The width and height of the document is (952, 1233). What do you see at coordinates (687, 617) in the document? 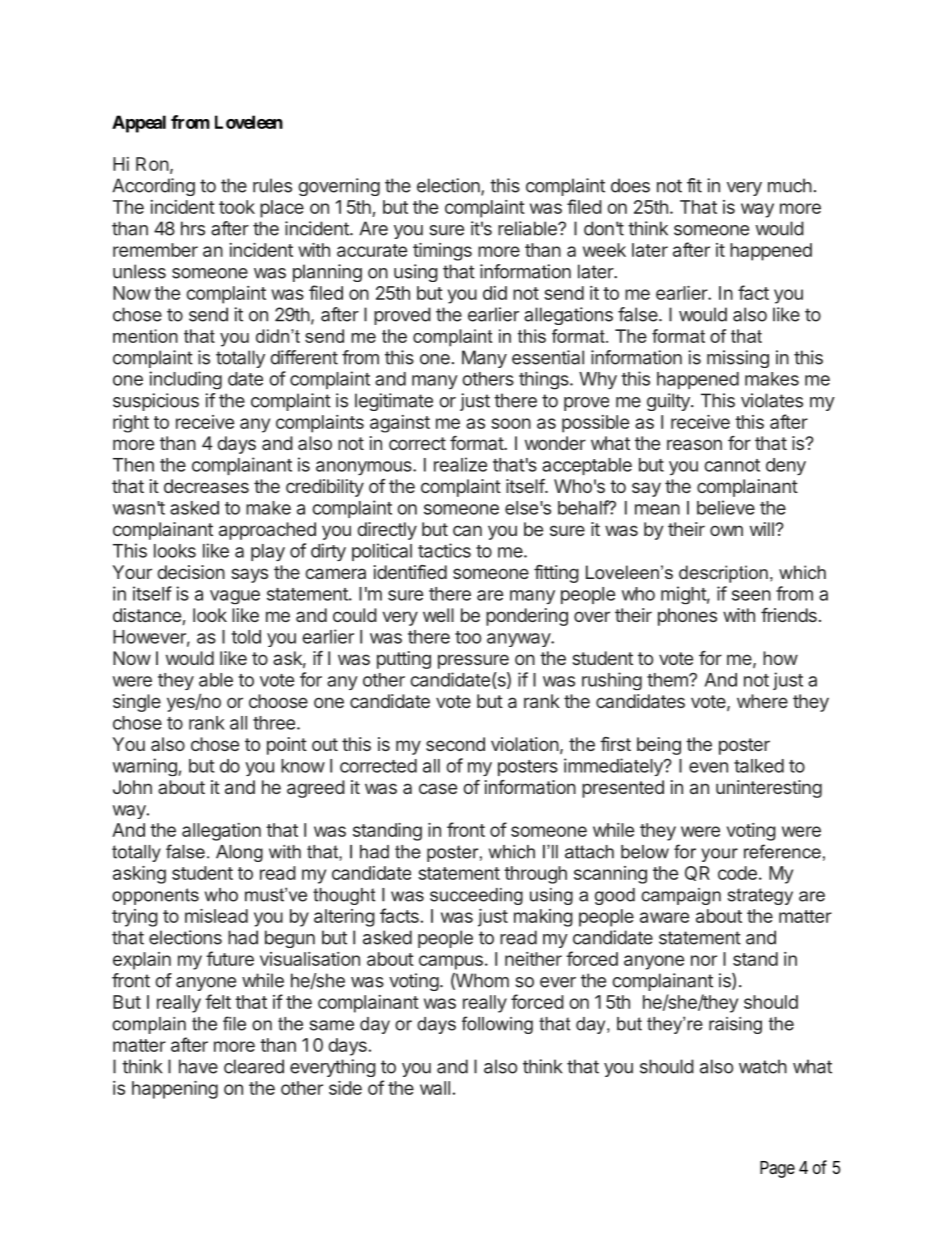
I see `phones` at bounding box center [687, 617].
